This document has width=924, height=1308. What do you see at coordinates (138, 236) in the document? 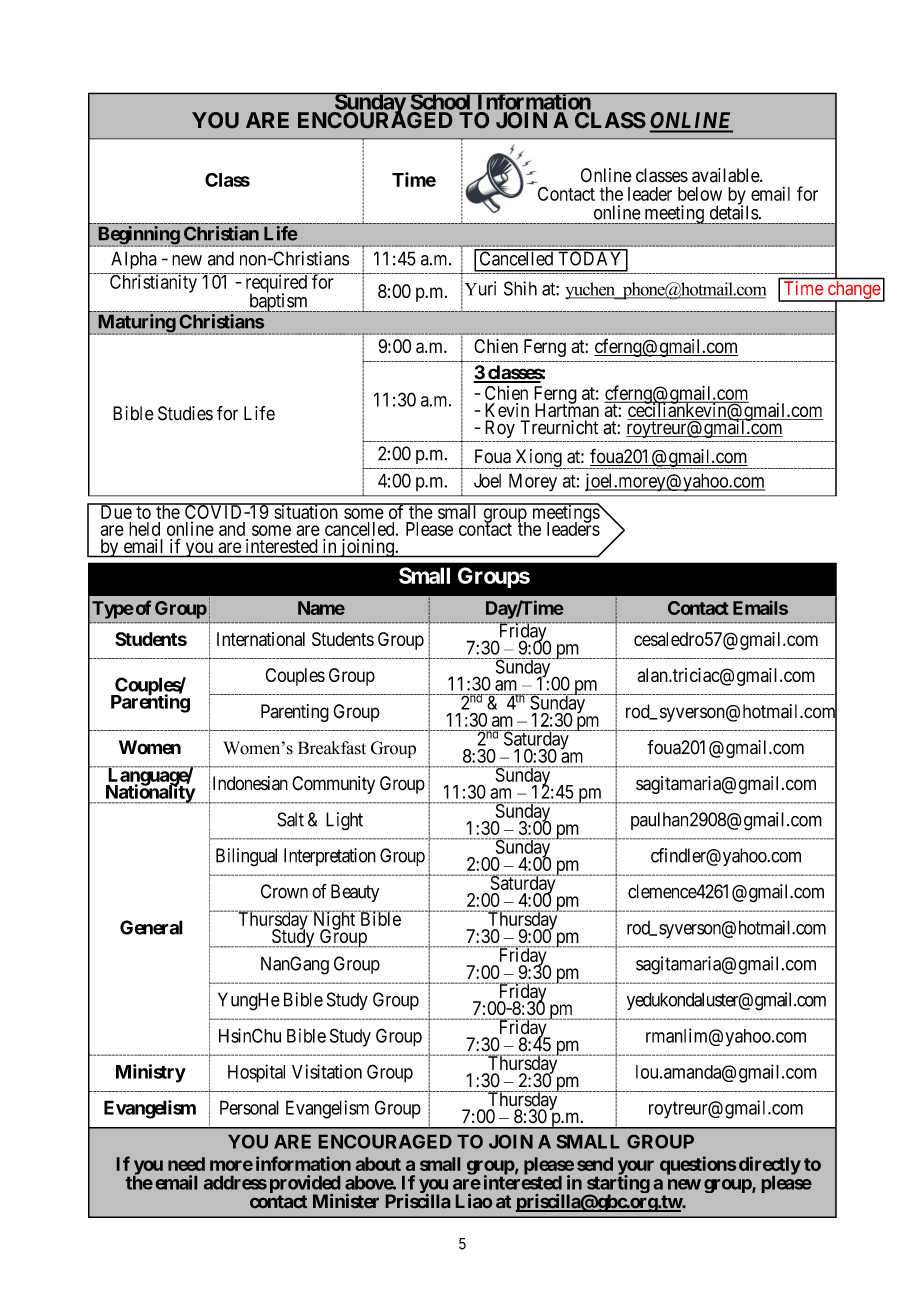
I see `Beginning` at bounding box center [138, 236].
